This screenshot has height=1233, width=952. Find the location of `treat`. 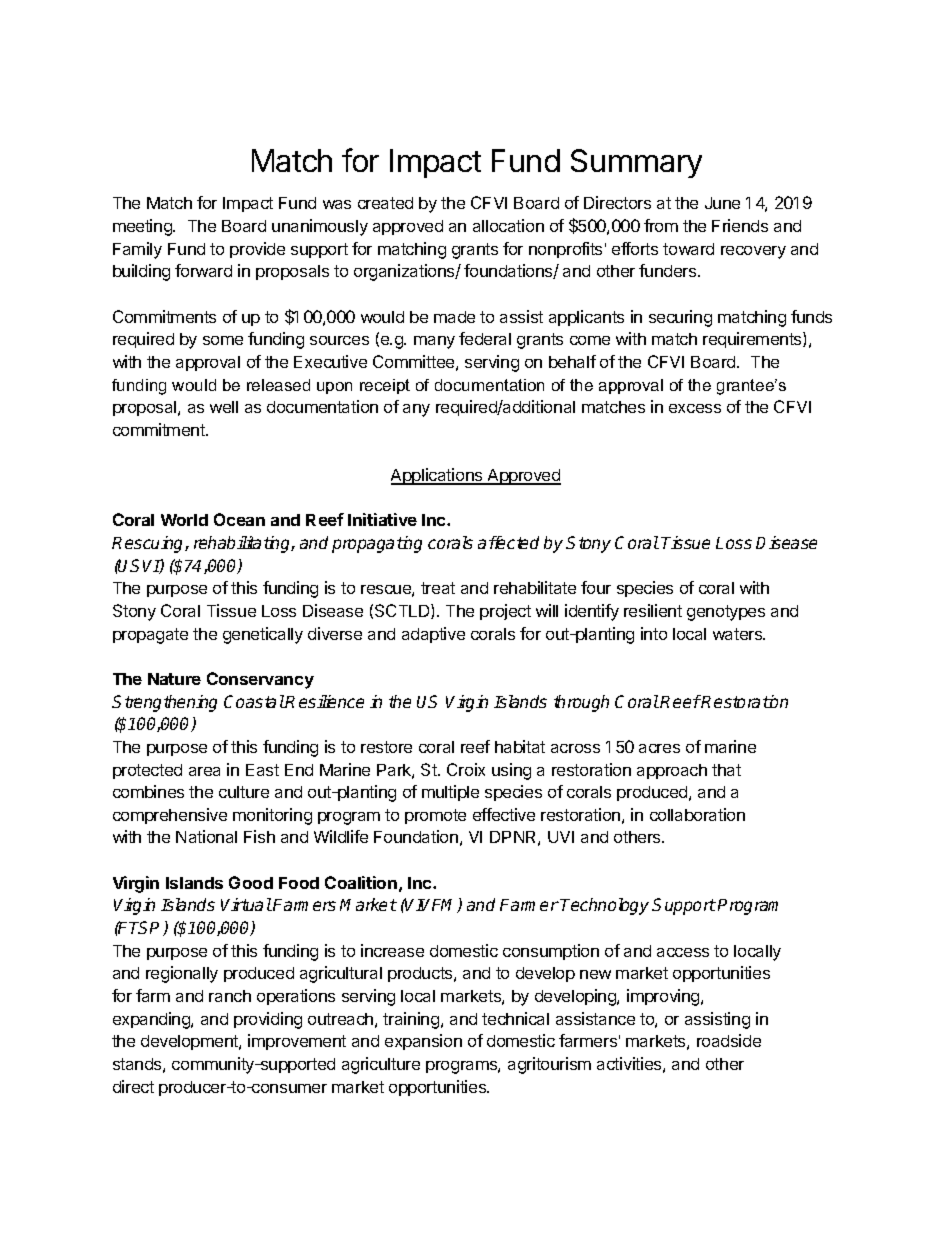

treat is located at coordinates (438, 588).
